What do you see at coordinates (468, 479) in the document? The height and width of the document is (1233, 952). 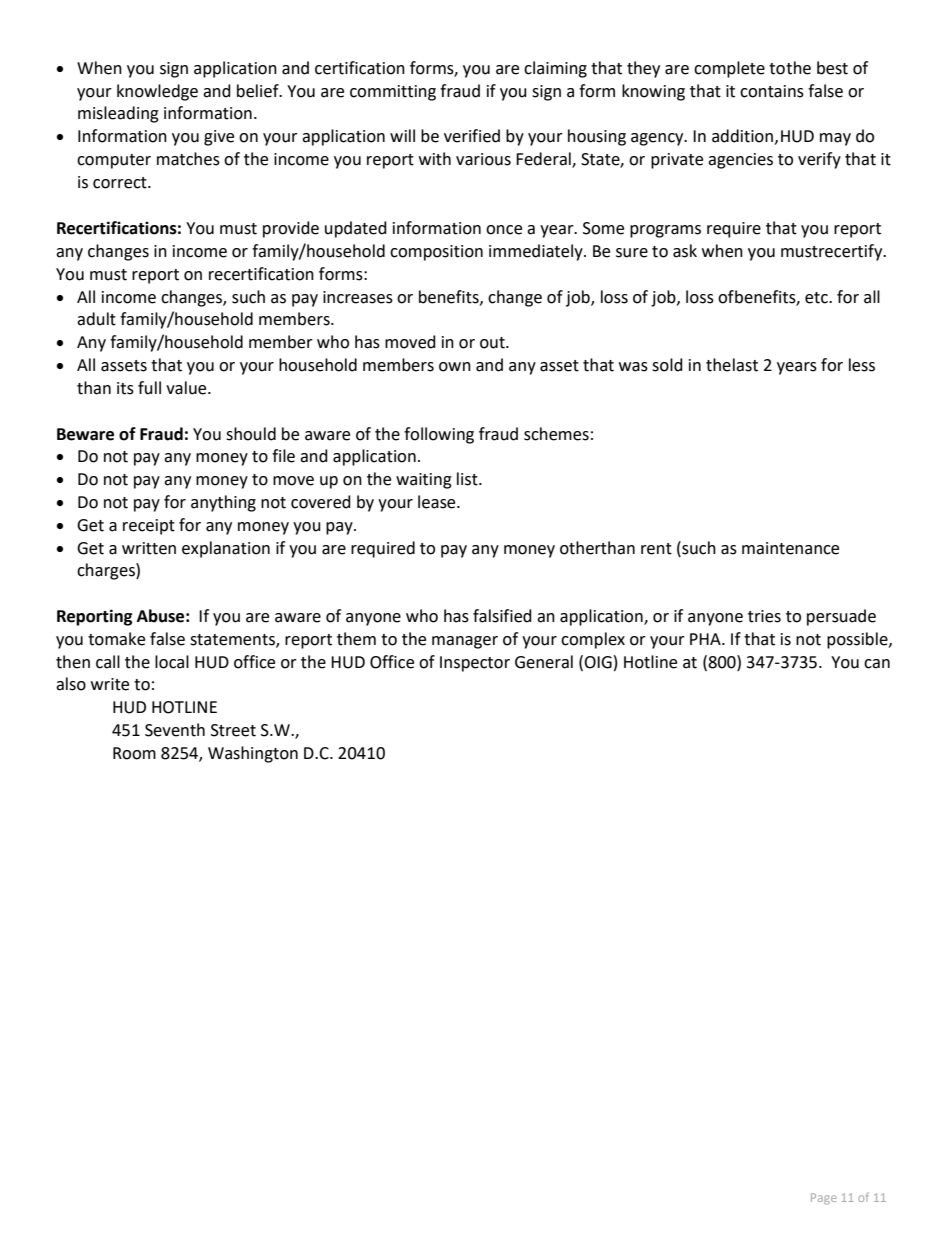 I see `list` at bounding box center [468, 479].
